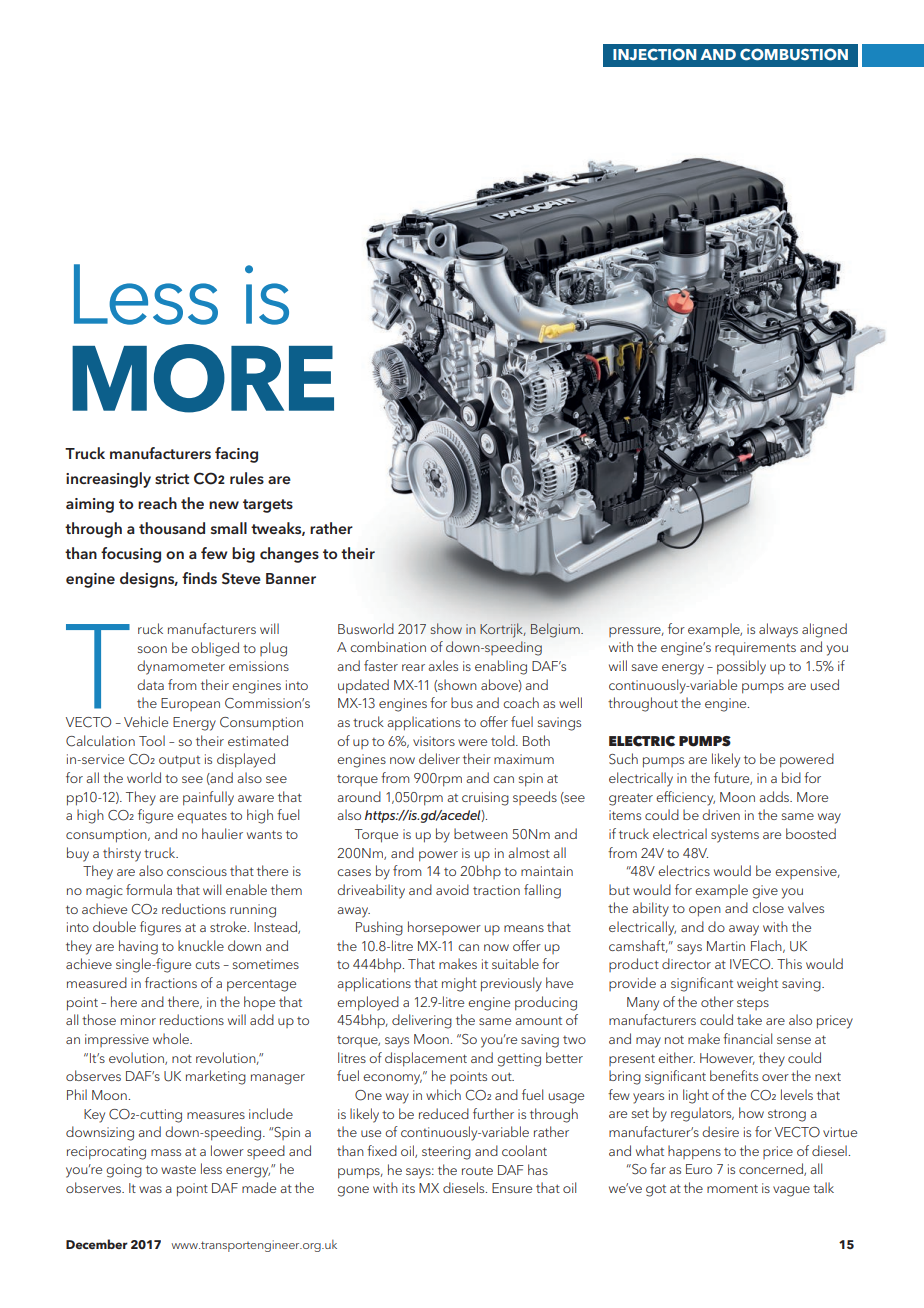 This screenshot has height=1308, width=924. Describe the element at coordinates (178, 1169) in the screenshot. I see `waste` at that location.
